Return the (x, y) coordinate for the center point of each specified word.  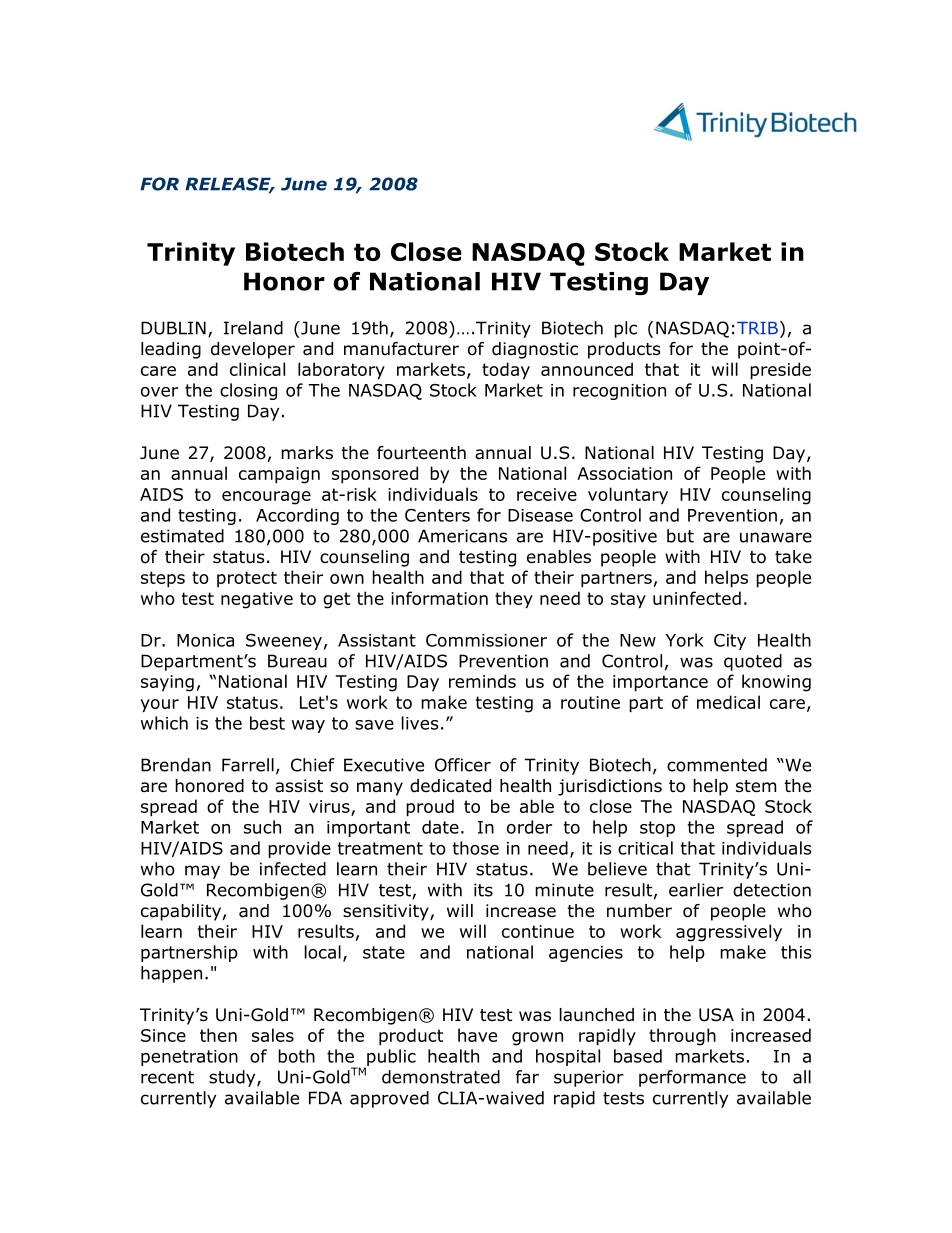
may (202, 872)
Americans (462, 536)
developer (253, 350)
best (267, 723)
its (483, 890)
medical (728, 702)
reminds (482, 681)
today (506, 371)
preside (780, 371)
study (233, 1078)
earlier (696, 890)
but (680, 536)
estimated (182, 536)
